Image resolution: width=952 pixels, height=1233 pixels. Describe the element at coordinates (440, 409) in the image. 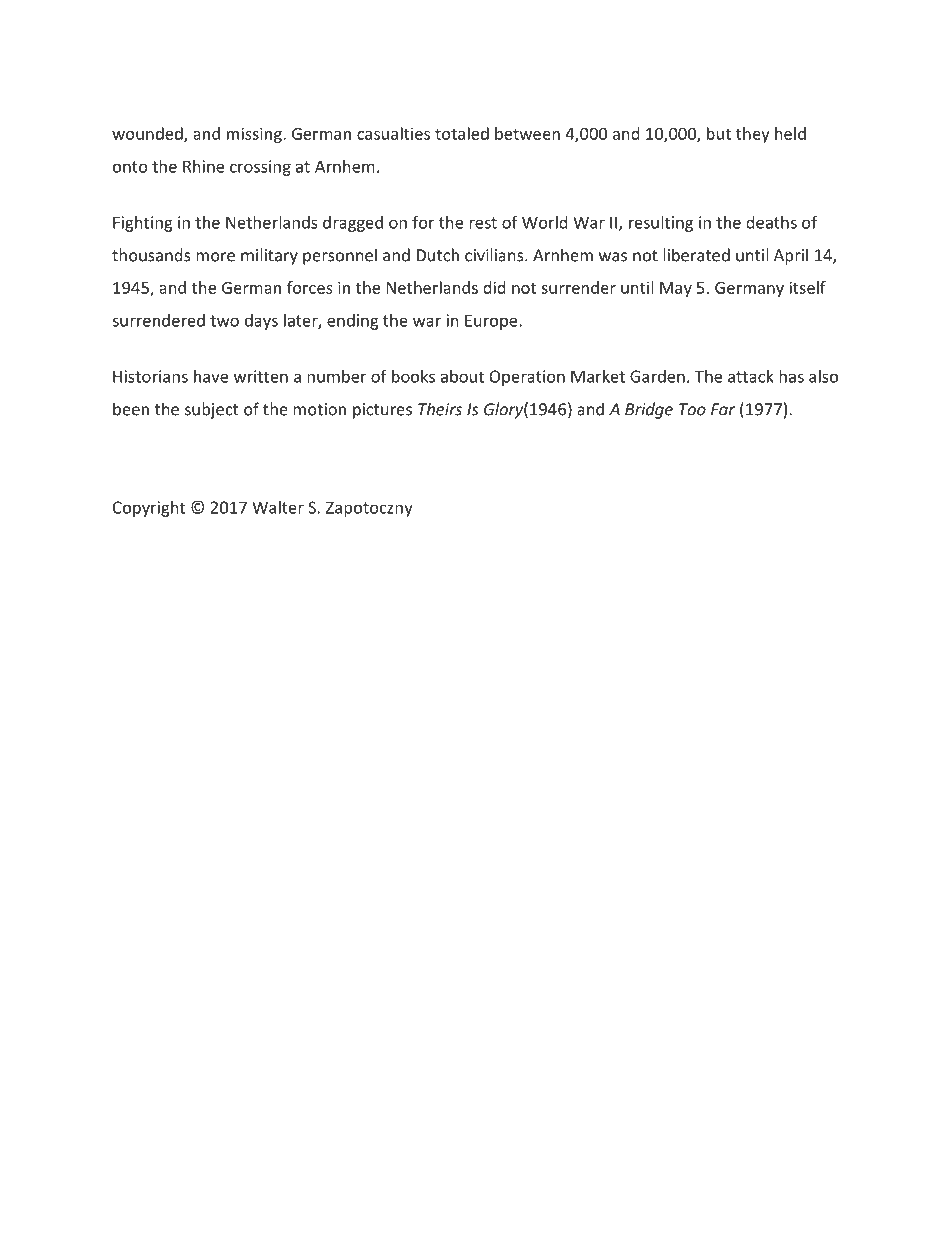

I see `Theirs` at that location.
